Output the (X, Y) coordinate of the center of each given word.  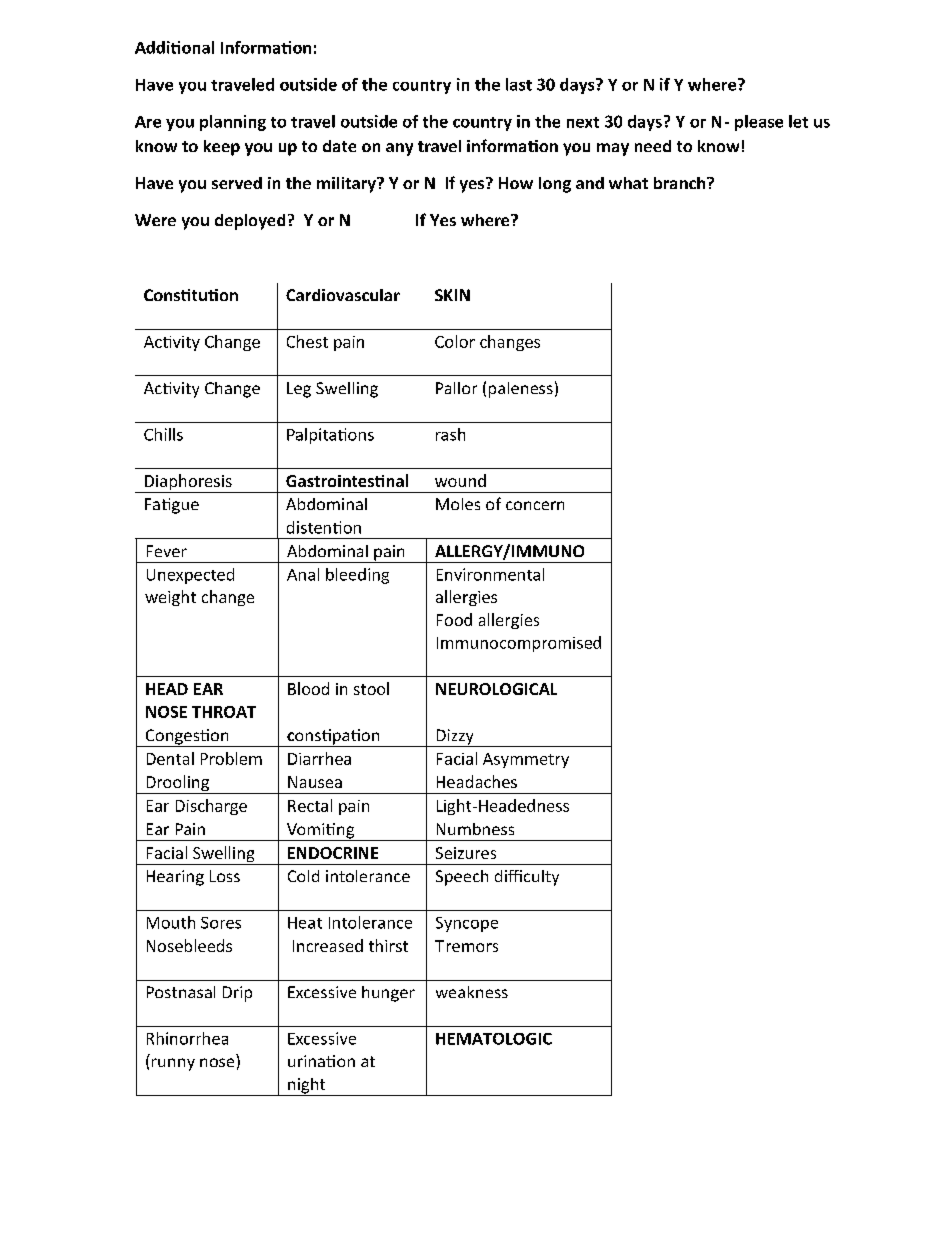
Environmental (490, 574)
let (798, 121)
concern (535, 505)
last (519, 84)
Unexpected (190, 576)
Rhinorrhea (187, 1038)
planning (233, 123)
